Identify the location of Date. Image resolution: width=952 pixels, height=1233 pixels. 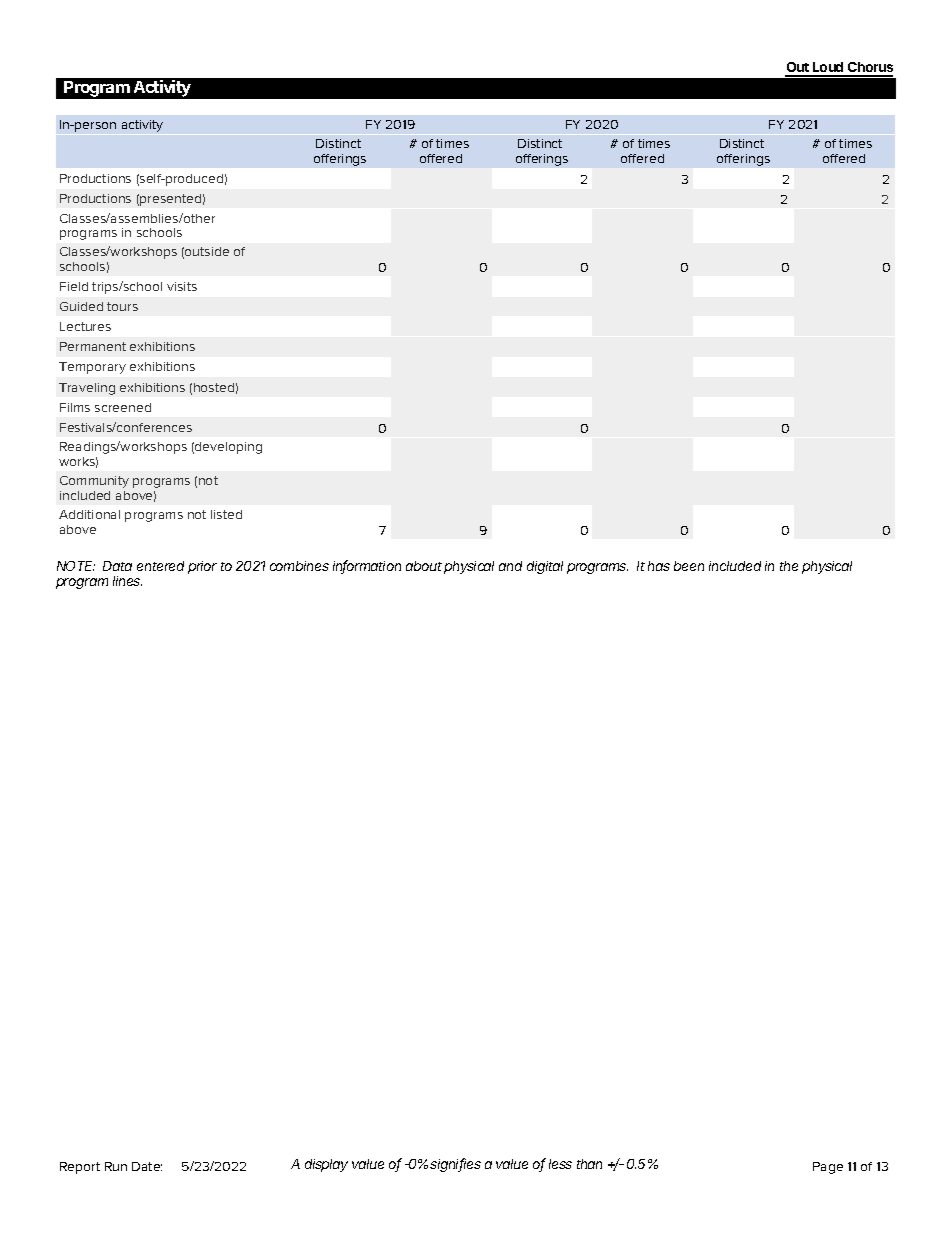
(147, 1166).
